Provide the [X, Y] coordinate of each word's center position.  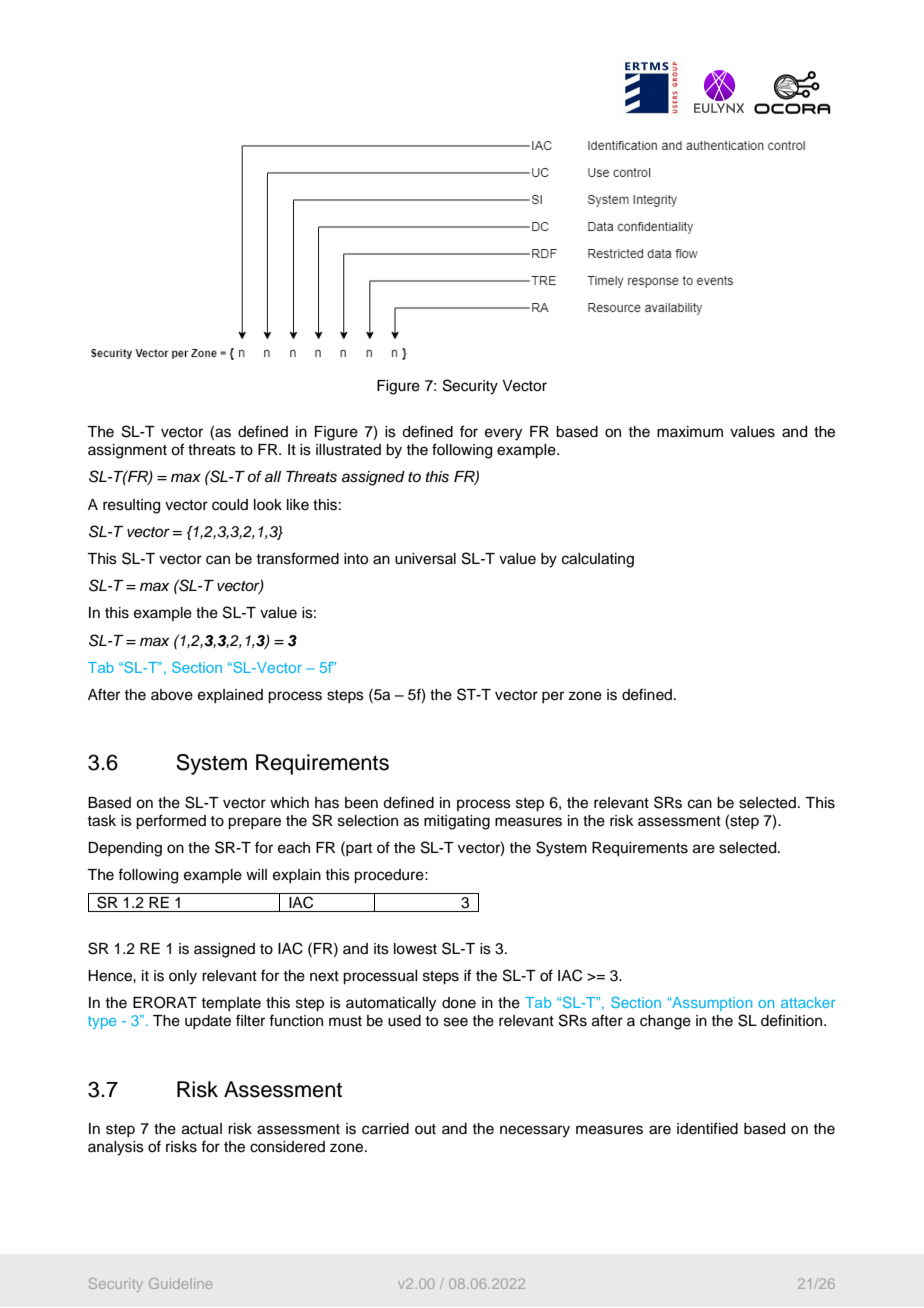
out [425, 1129]
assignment [127, 451]
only [183, 977]
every [503, 434]
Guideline [180, 1283]
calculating [598, 560]
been [361, 803]
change [665, 1022]
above [172, 695]
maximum [690, 432]
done [459, 1003]
